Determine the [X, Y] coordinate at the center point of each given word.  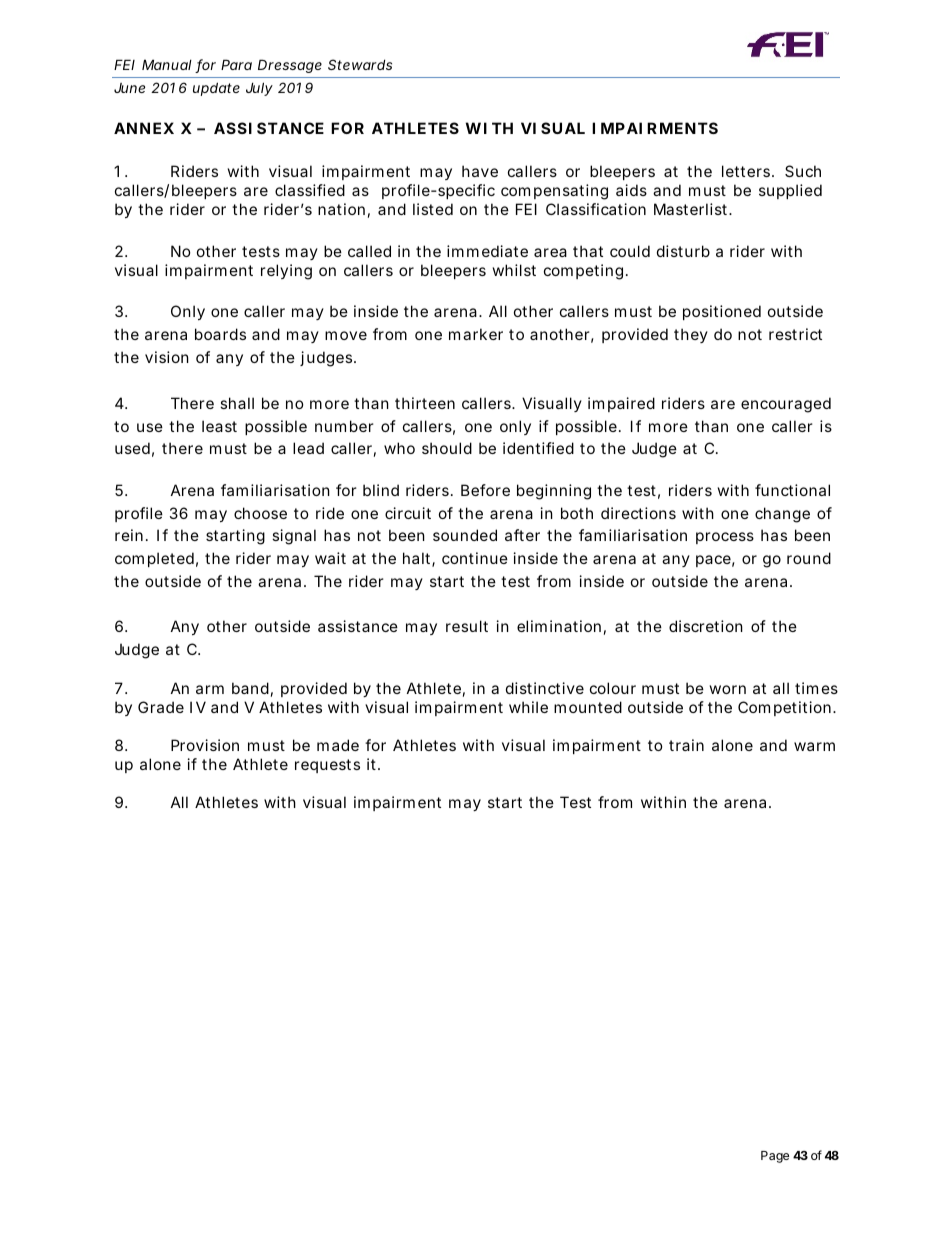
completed [154, 559]
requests [327, 766]
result [467, 626]
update [216, 89]
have [480, 171]
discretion [706, 626]
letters [747, 171]
